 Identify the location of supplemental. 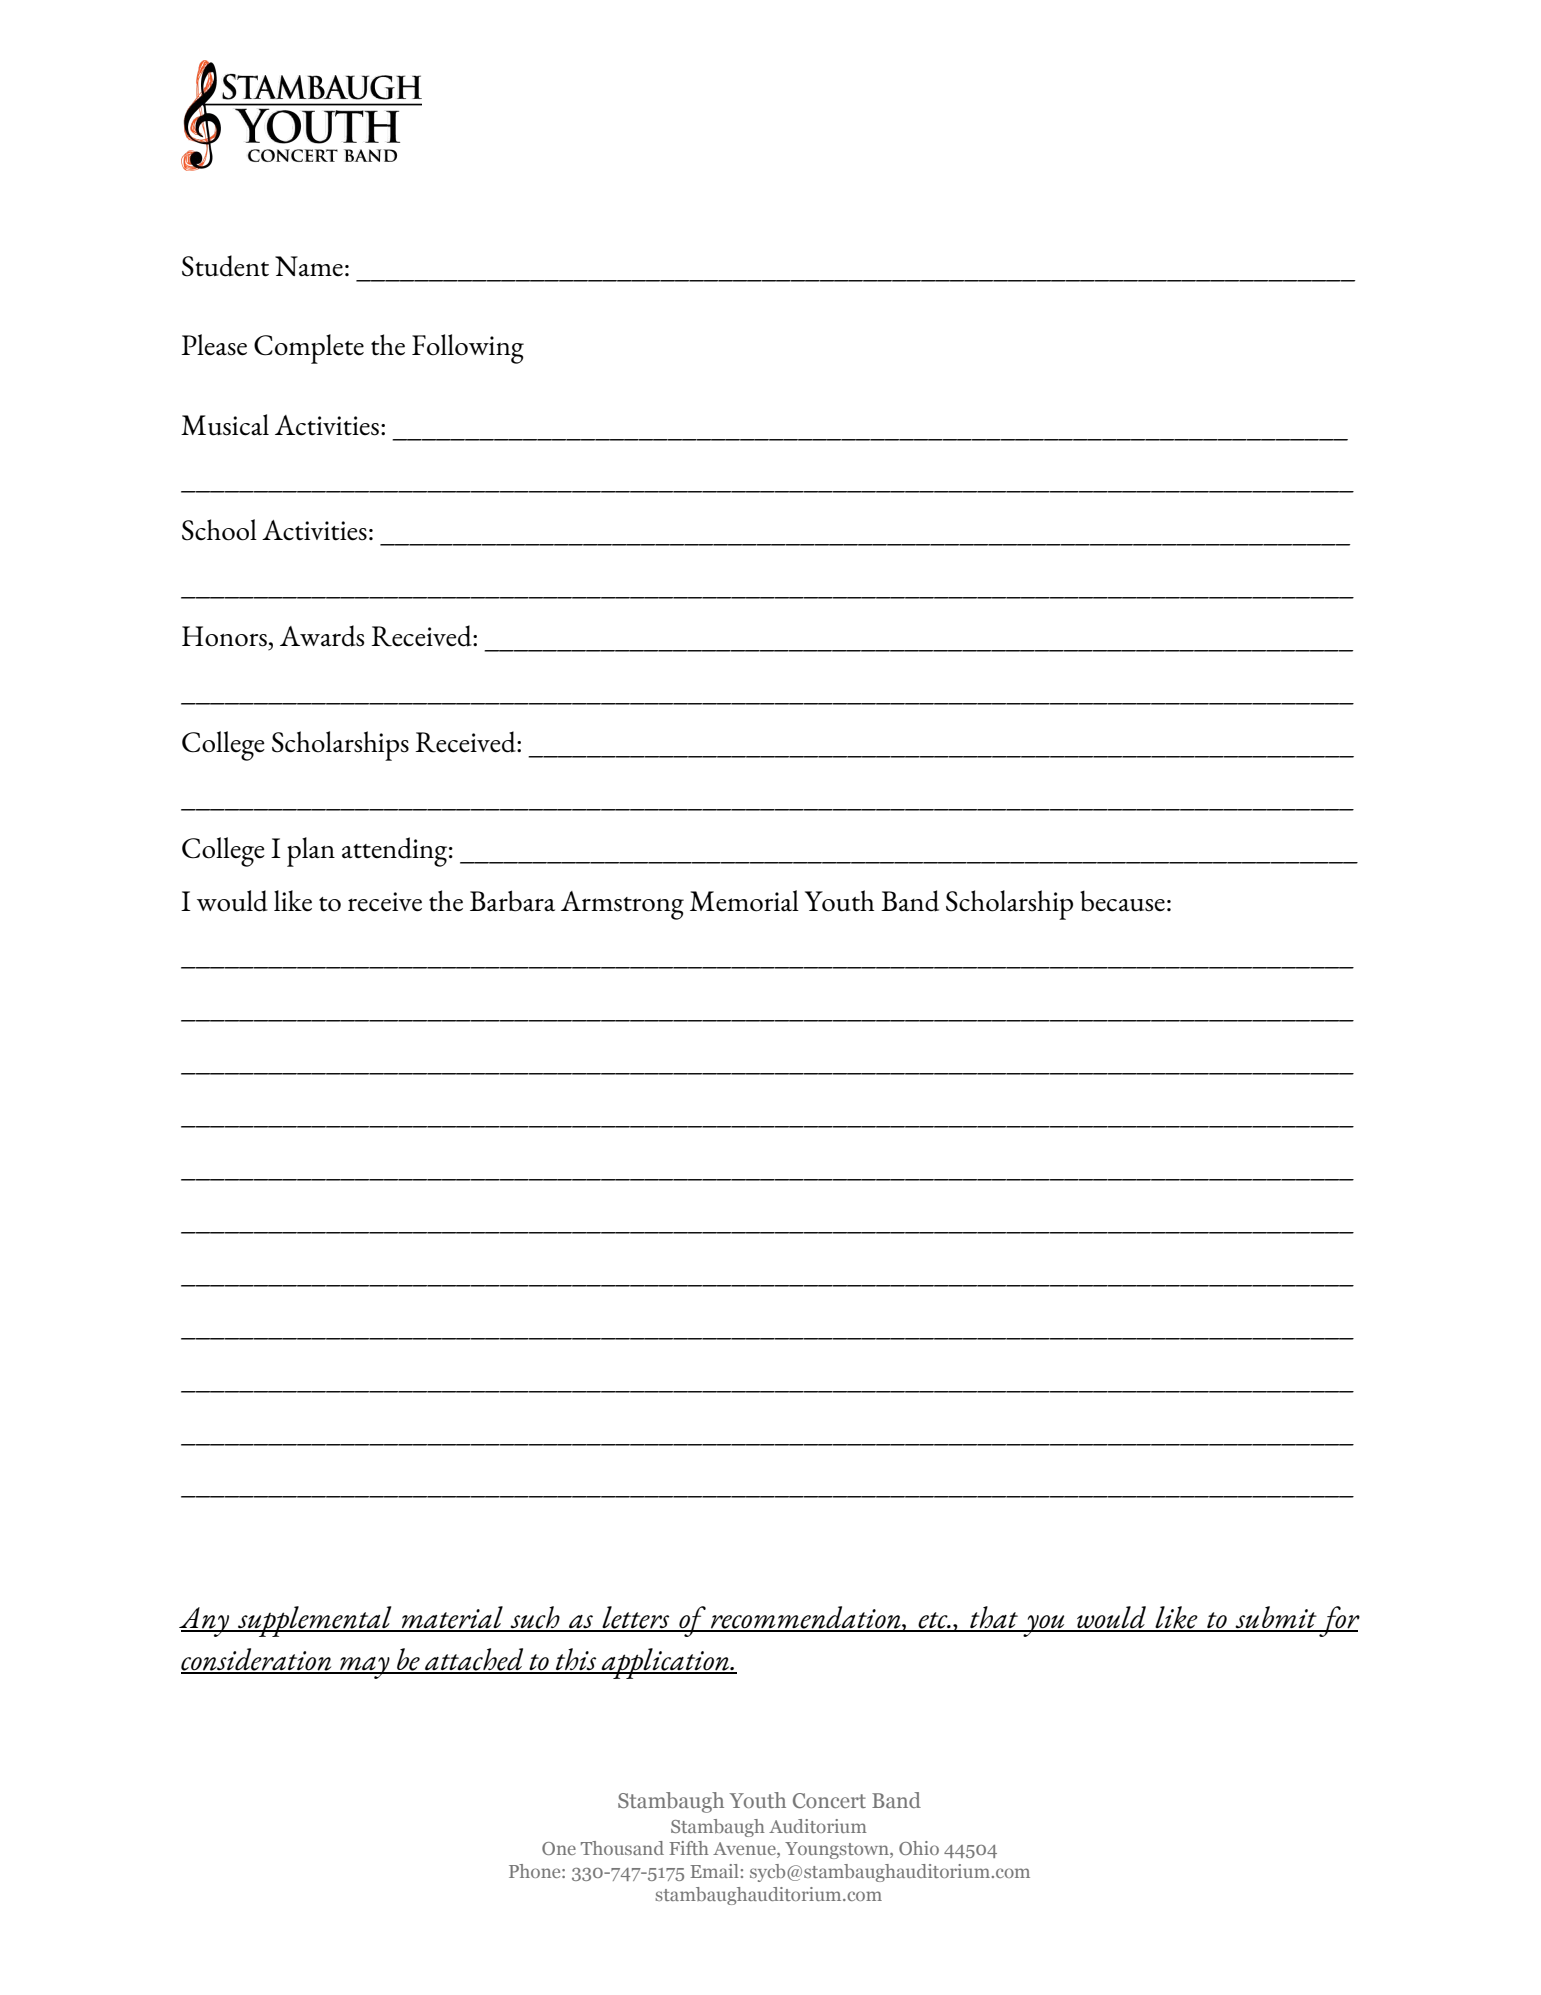
(315, 1621).
